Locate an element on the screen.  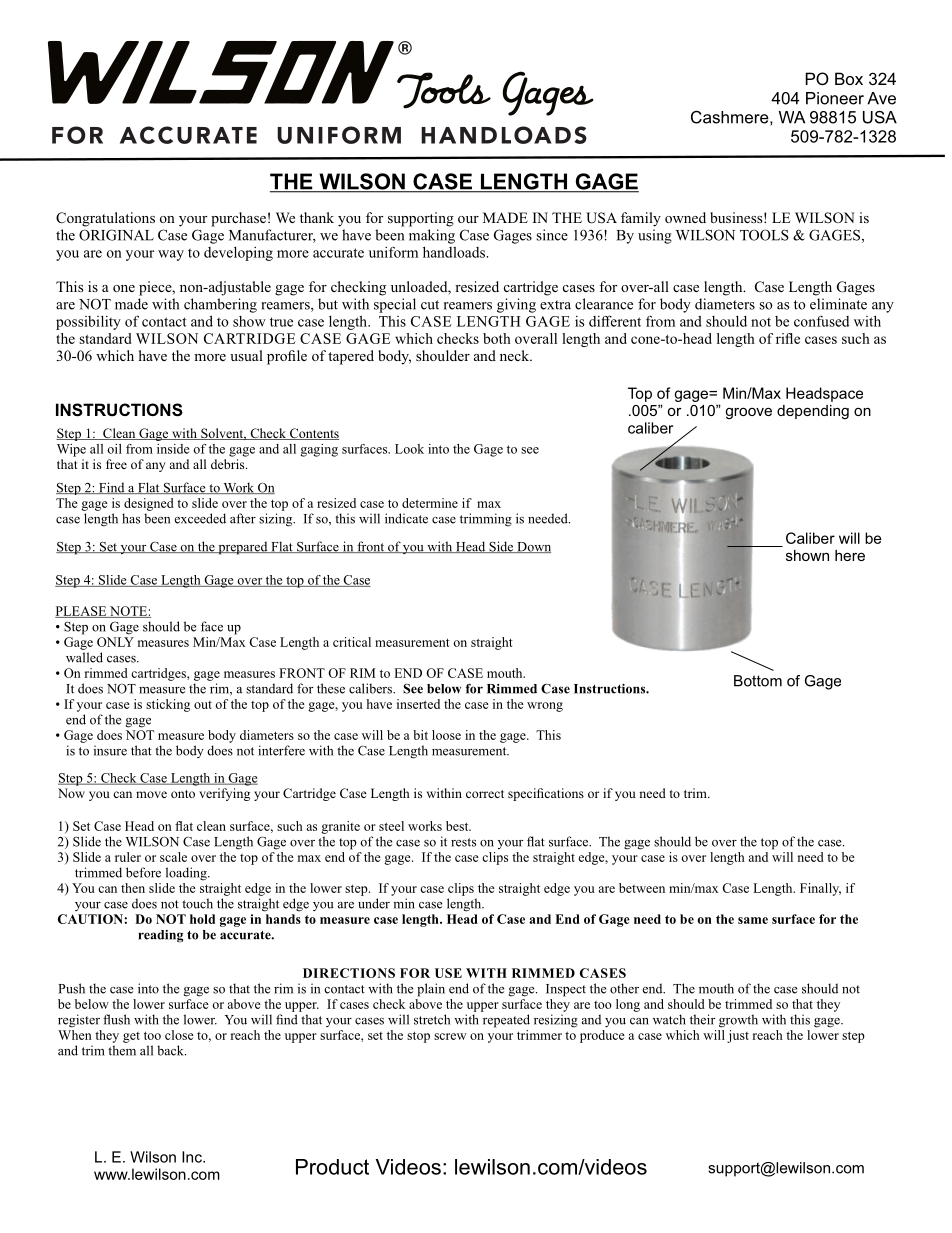
critical is located at coordinates (352, 642).
